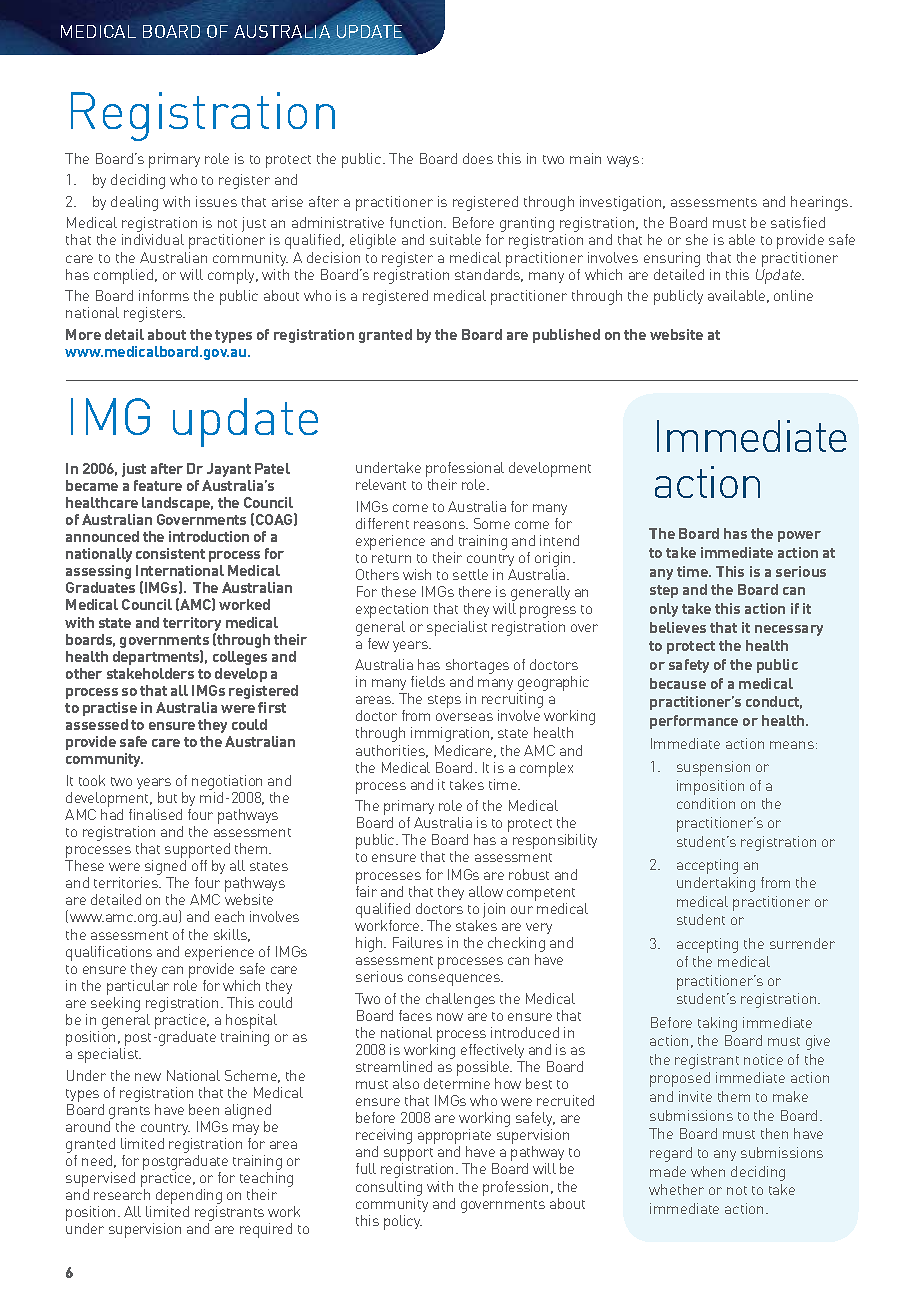 This page has height=1308, width=924. What do you see at coordinates (428, 681) in the page?
I see `fields` at bounding box center [428, 681].
